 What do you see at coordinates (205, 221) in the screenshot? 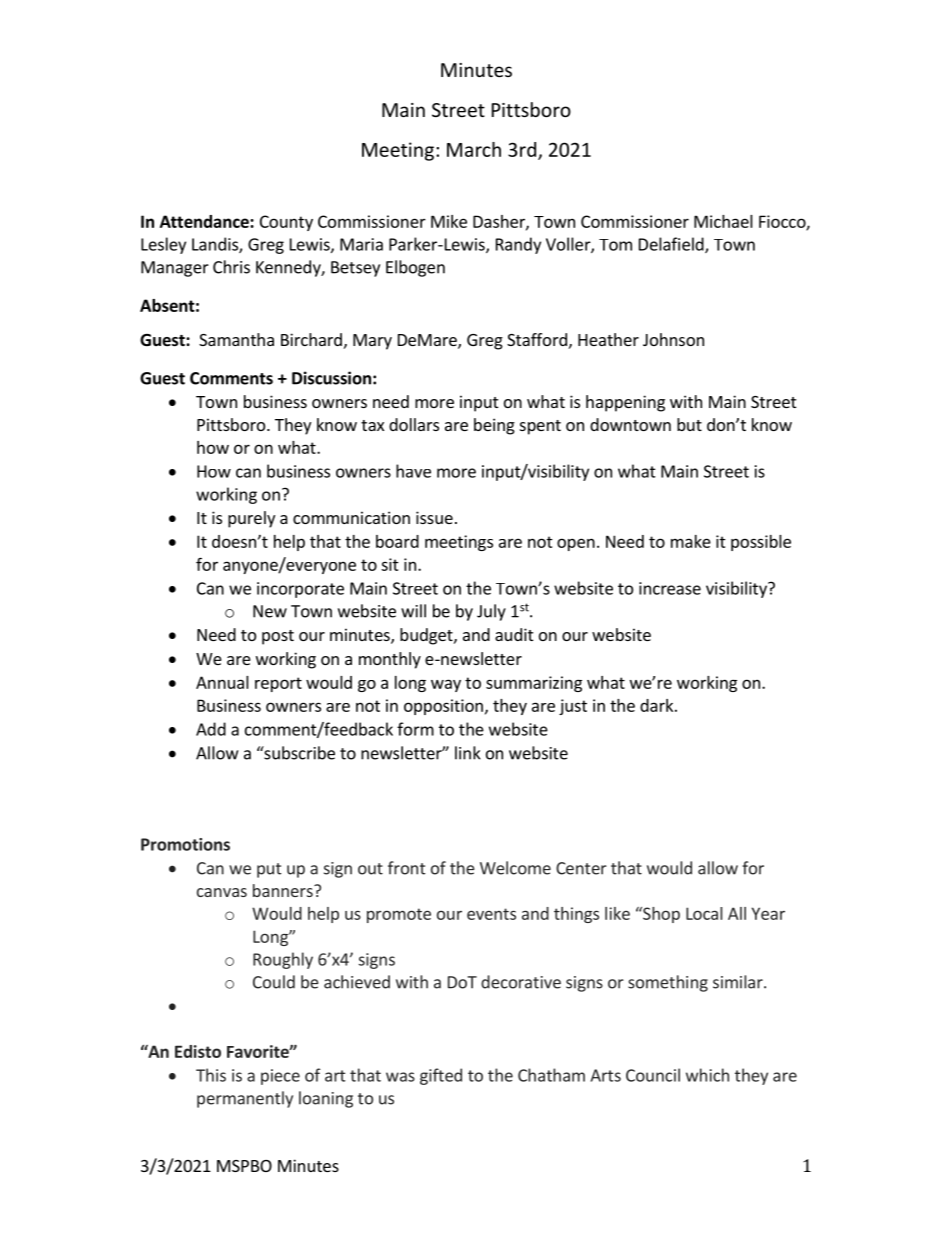
I see `Attendance` at bounding box center [205, 221].
